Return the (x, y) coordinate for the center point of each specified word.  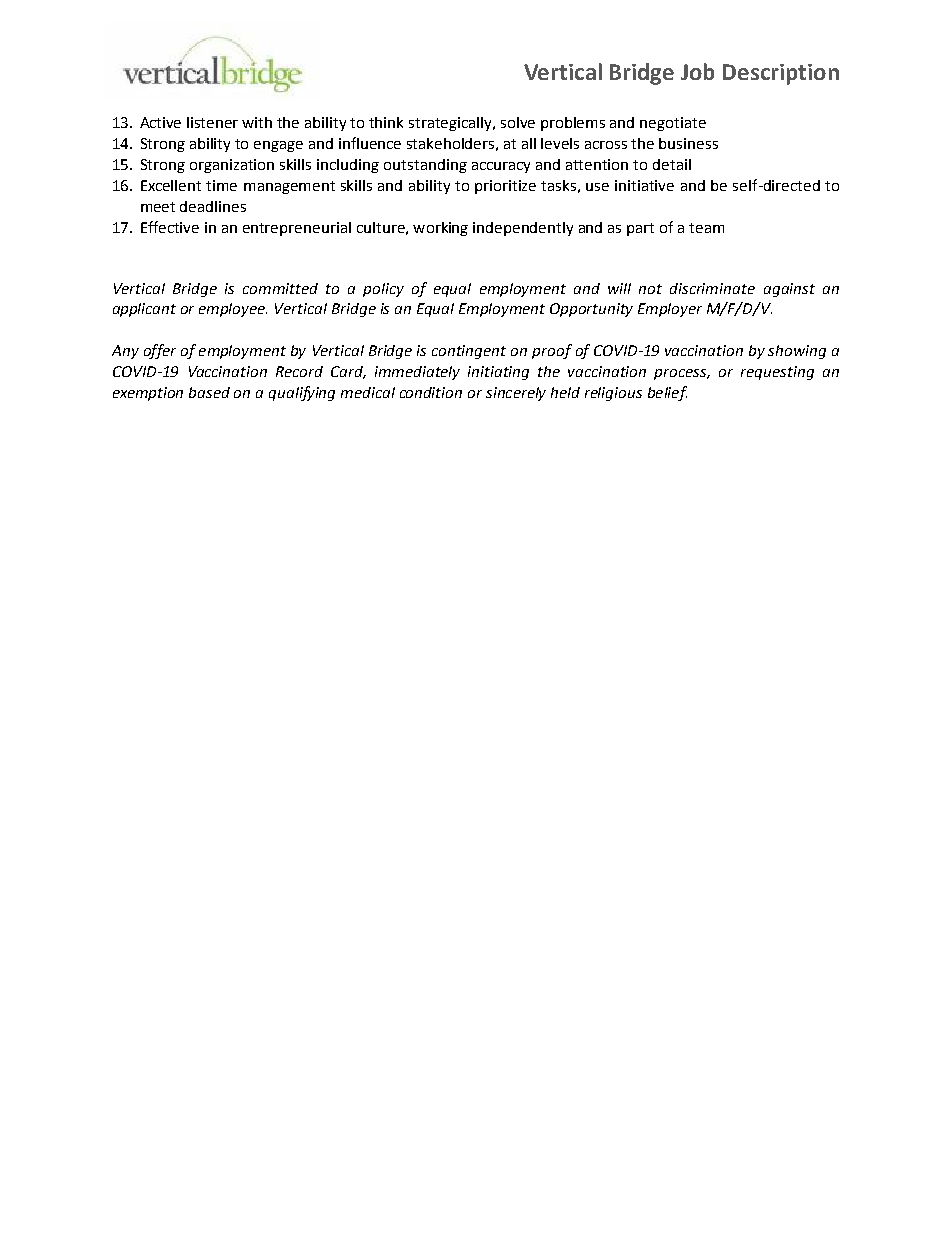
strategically (452, 124)
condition (431, 392)
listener (212, 122)
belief (667, 393)
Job (697, 71)
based (209, 392)
